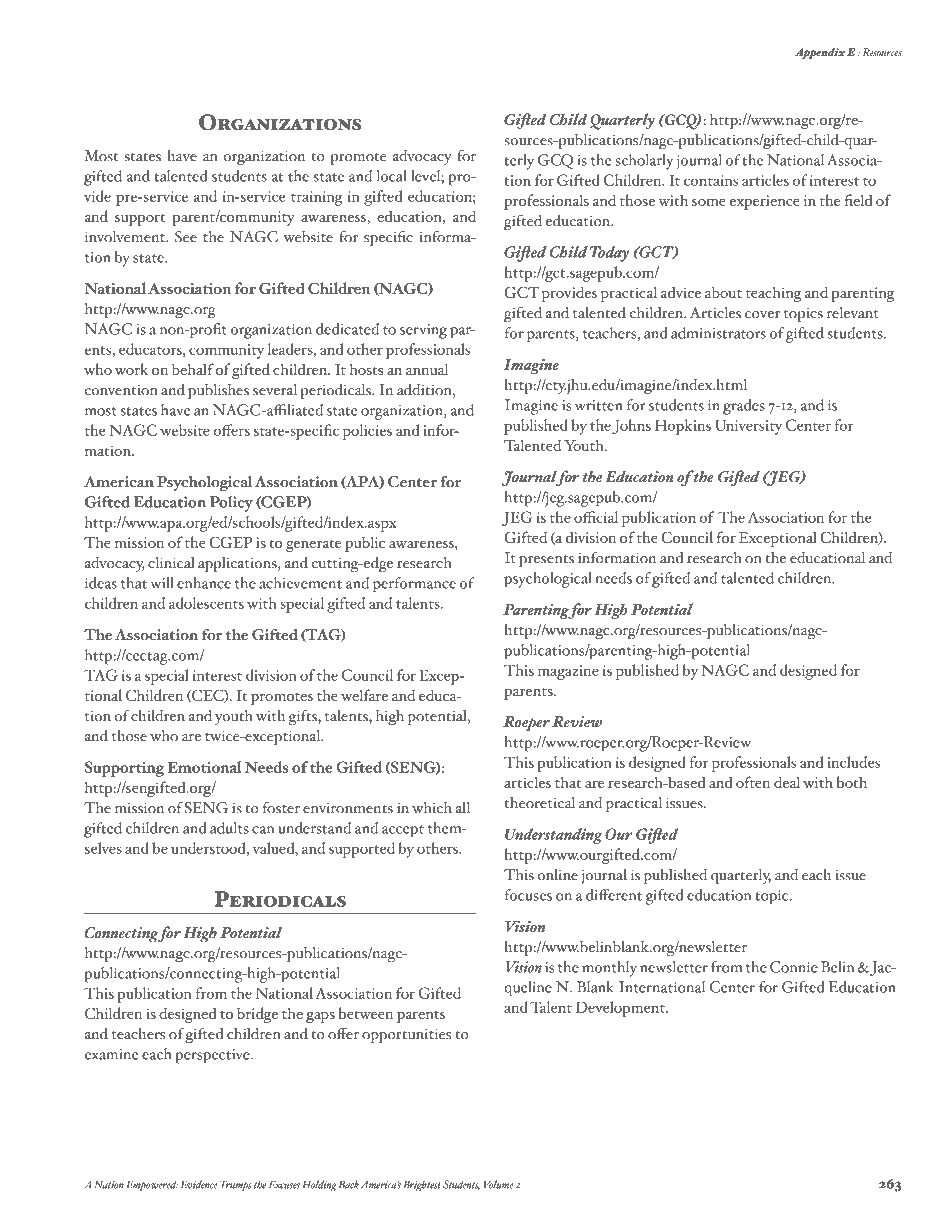 The image size is (952, 1232). Describe the element at coordinates (621, 1009) in the image. I see `Development` at that location.
